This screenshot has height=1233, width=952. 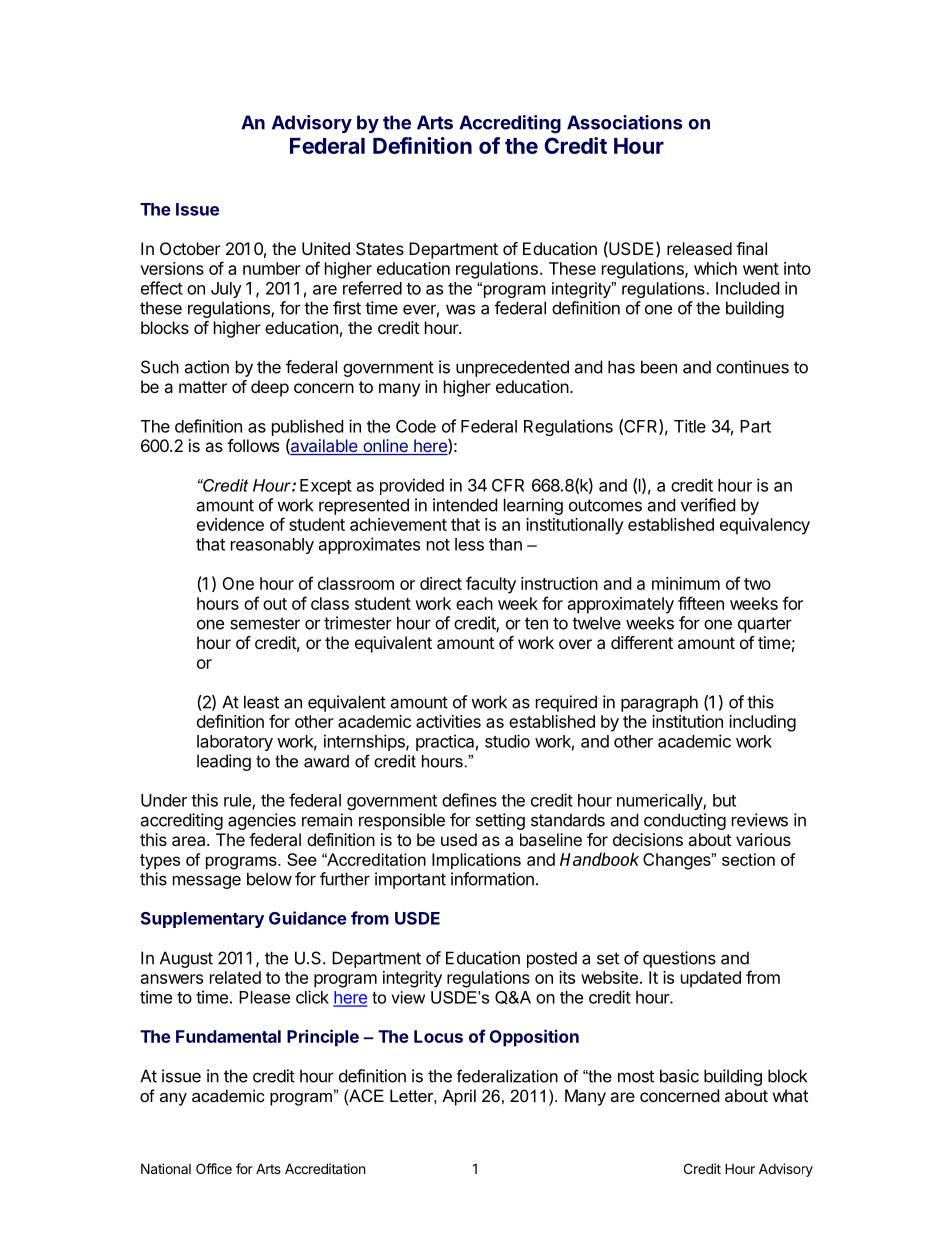 I want to click on April, so click(x=459, y=1097).
